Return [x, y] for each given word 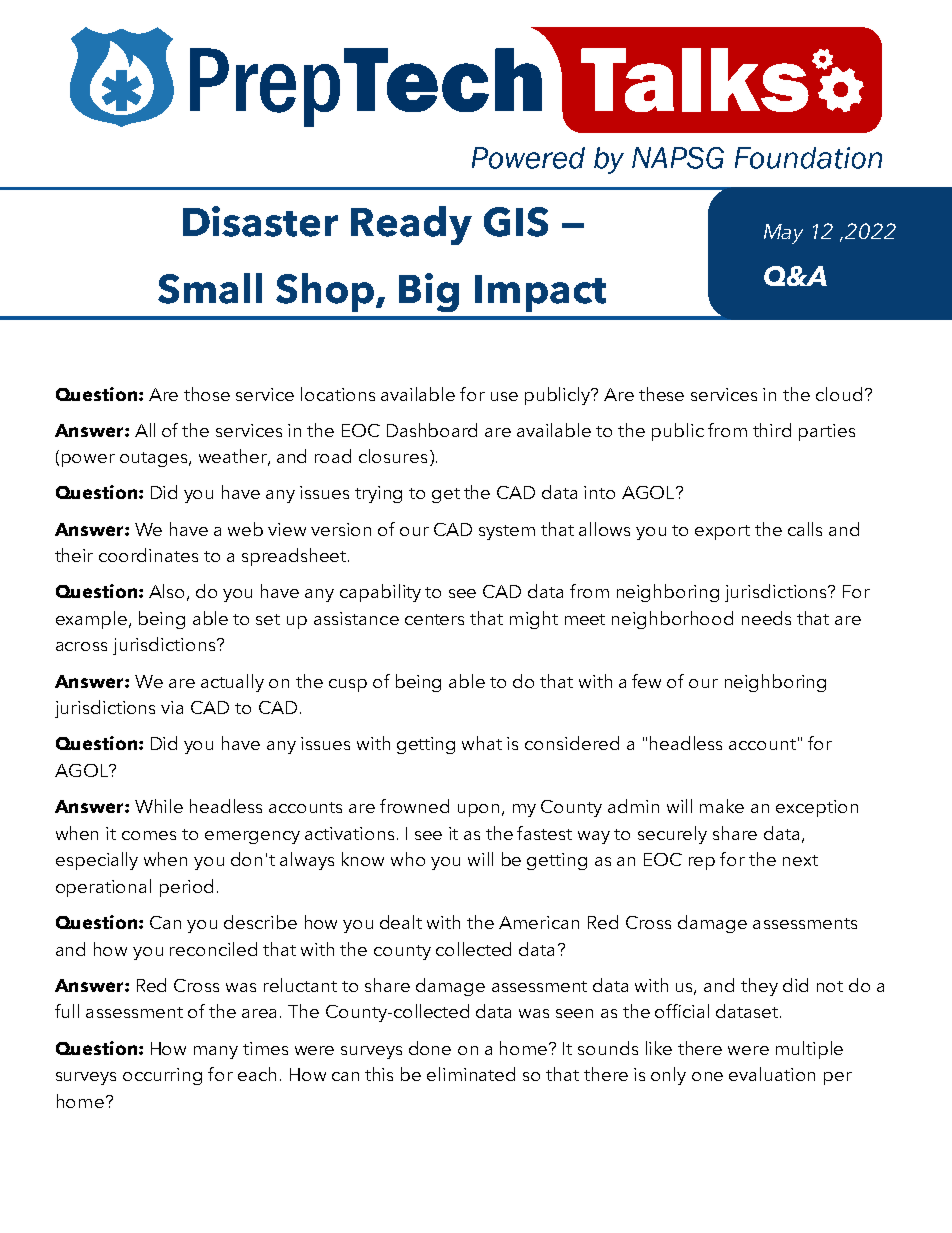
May [783, 234]
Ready [411, 225]
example [93, 620]
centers [434, 619]
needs [766, 618]
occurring [162, 1076]
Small [210, 288]
